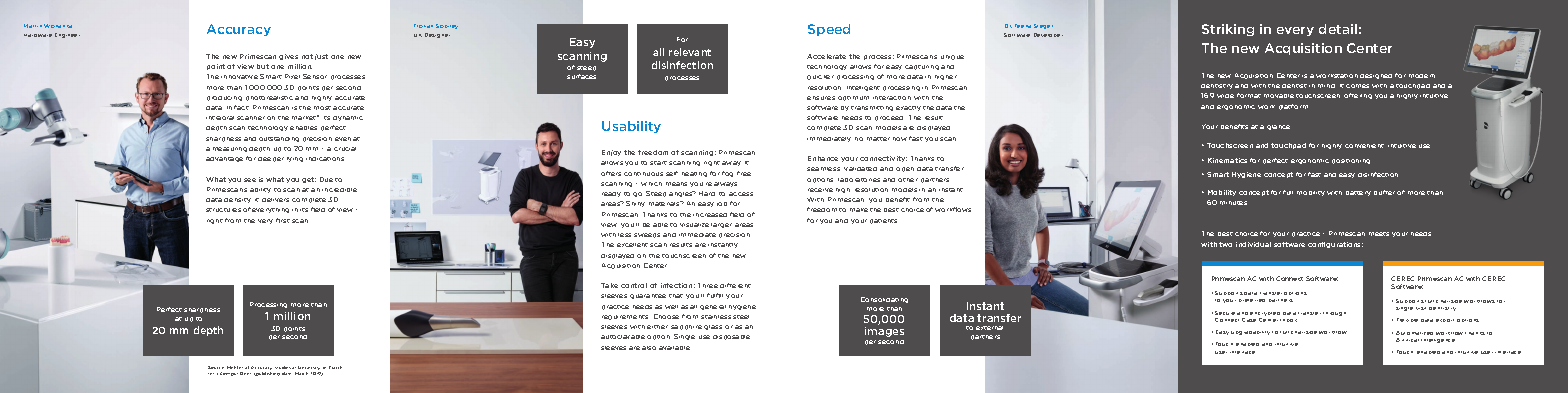 The width and height of the screenshot is (1568, 393). Describe the element at coordinates (823, 158) in the screenshot. I see `Enhance` at that location.
